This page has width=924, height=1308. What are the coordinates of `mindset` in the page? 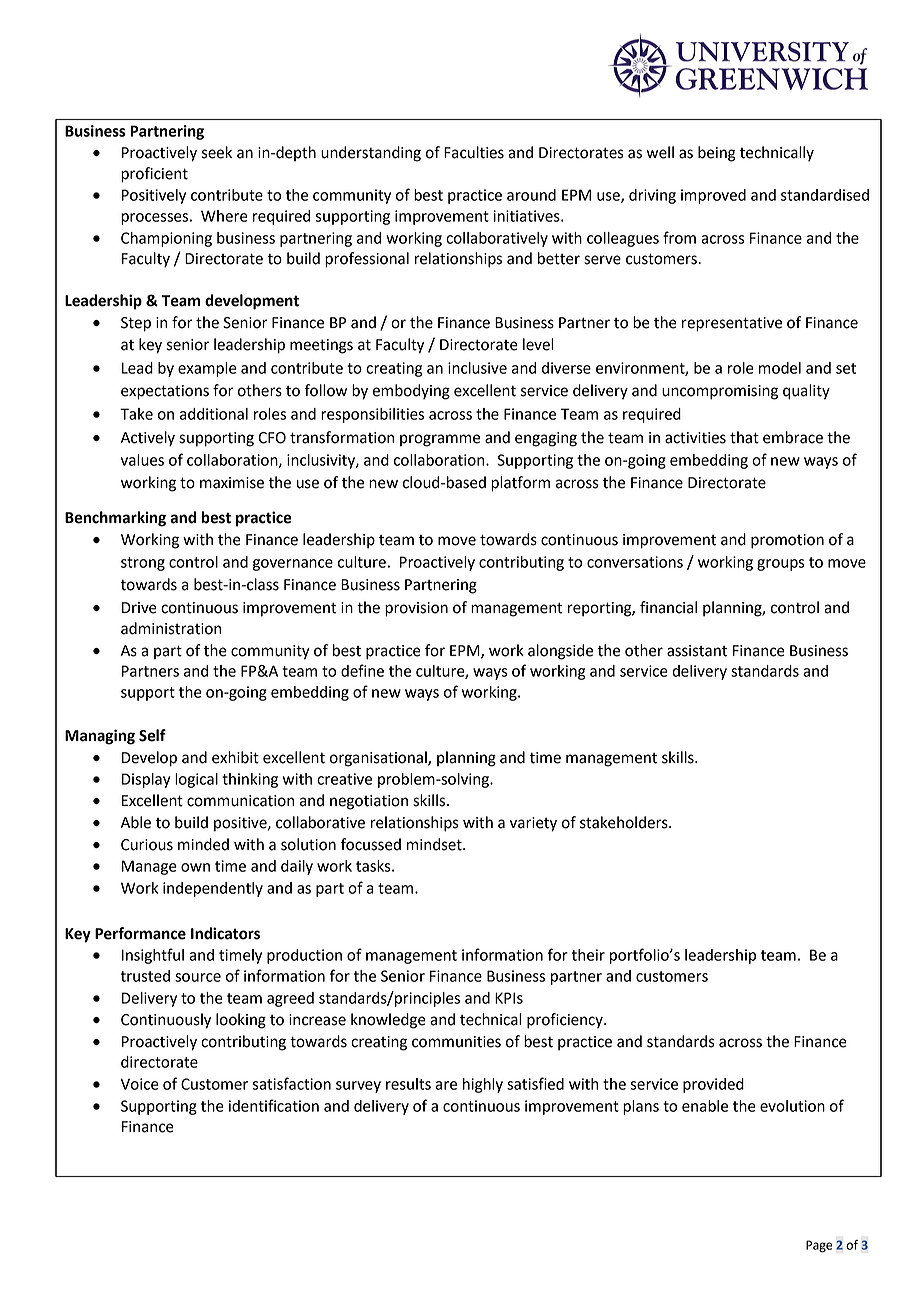 It's located at (435, 844).
